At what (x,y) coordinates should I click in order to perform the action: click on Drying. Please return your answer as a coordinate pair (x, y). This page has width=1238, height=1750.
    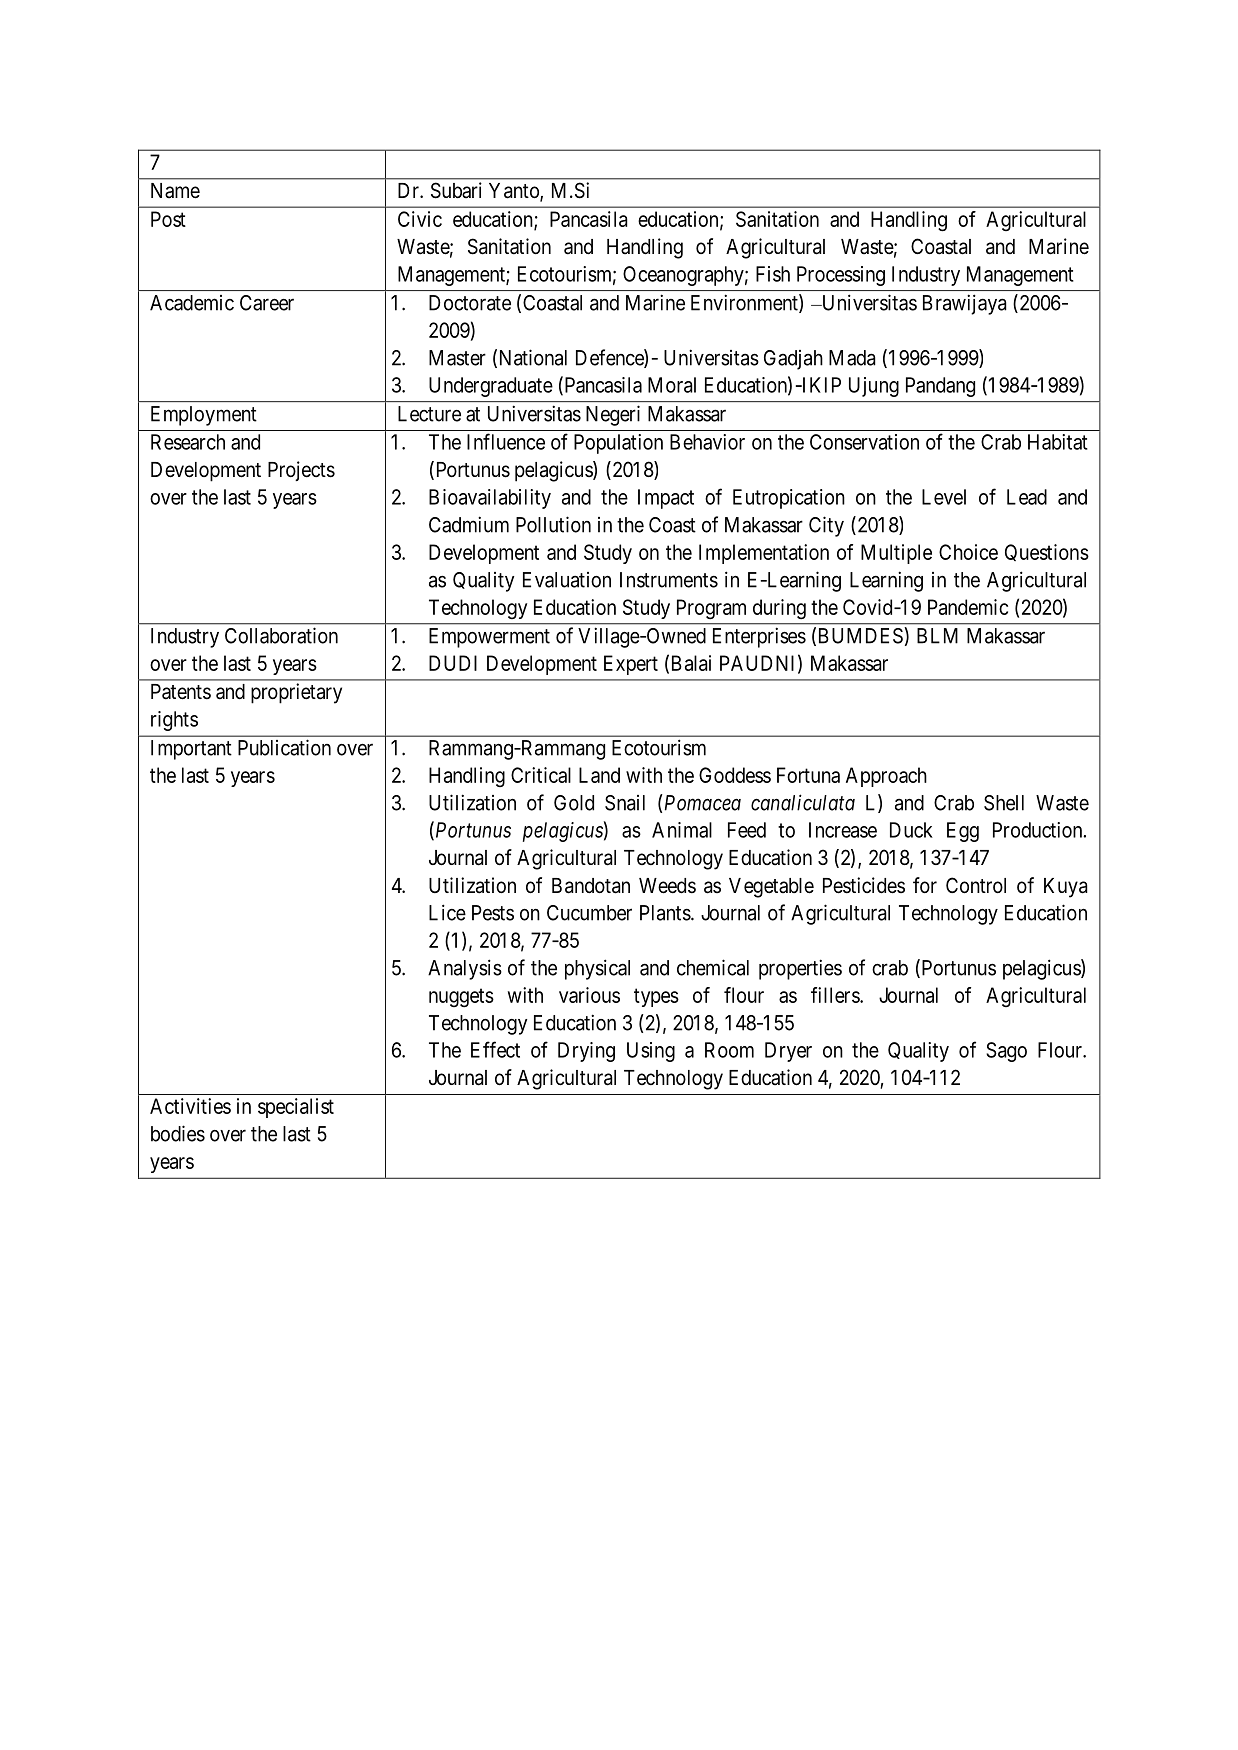
    Looking at the image, I should click on (586, 1052).
